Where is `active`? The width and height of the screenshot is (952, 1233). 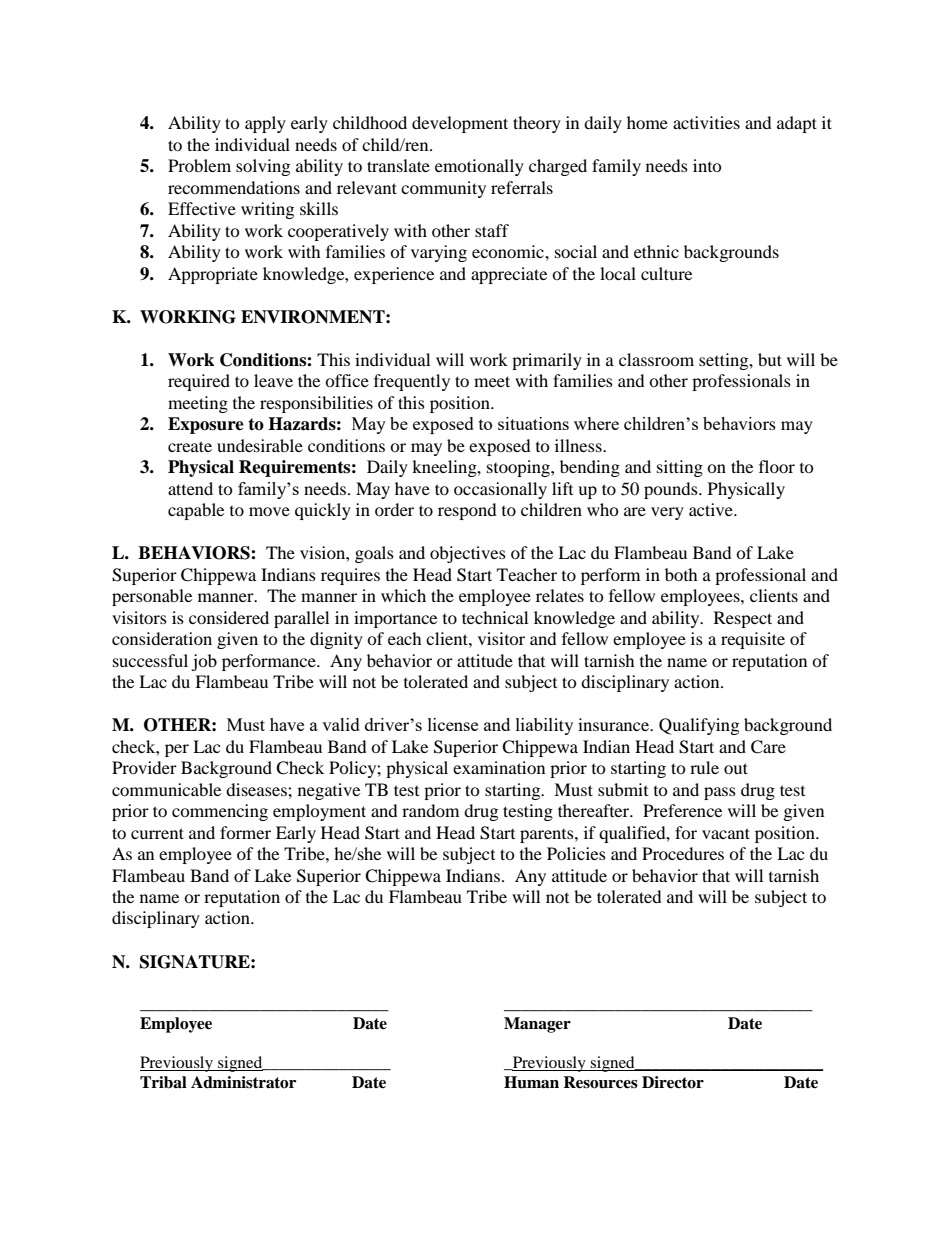
active is located at coordinates (712, 509).
